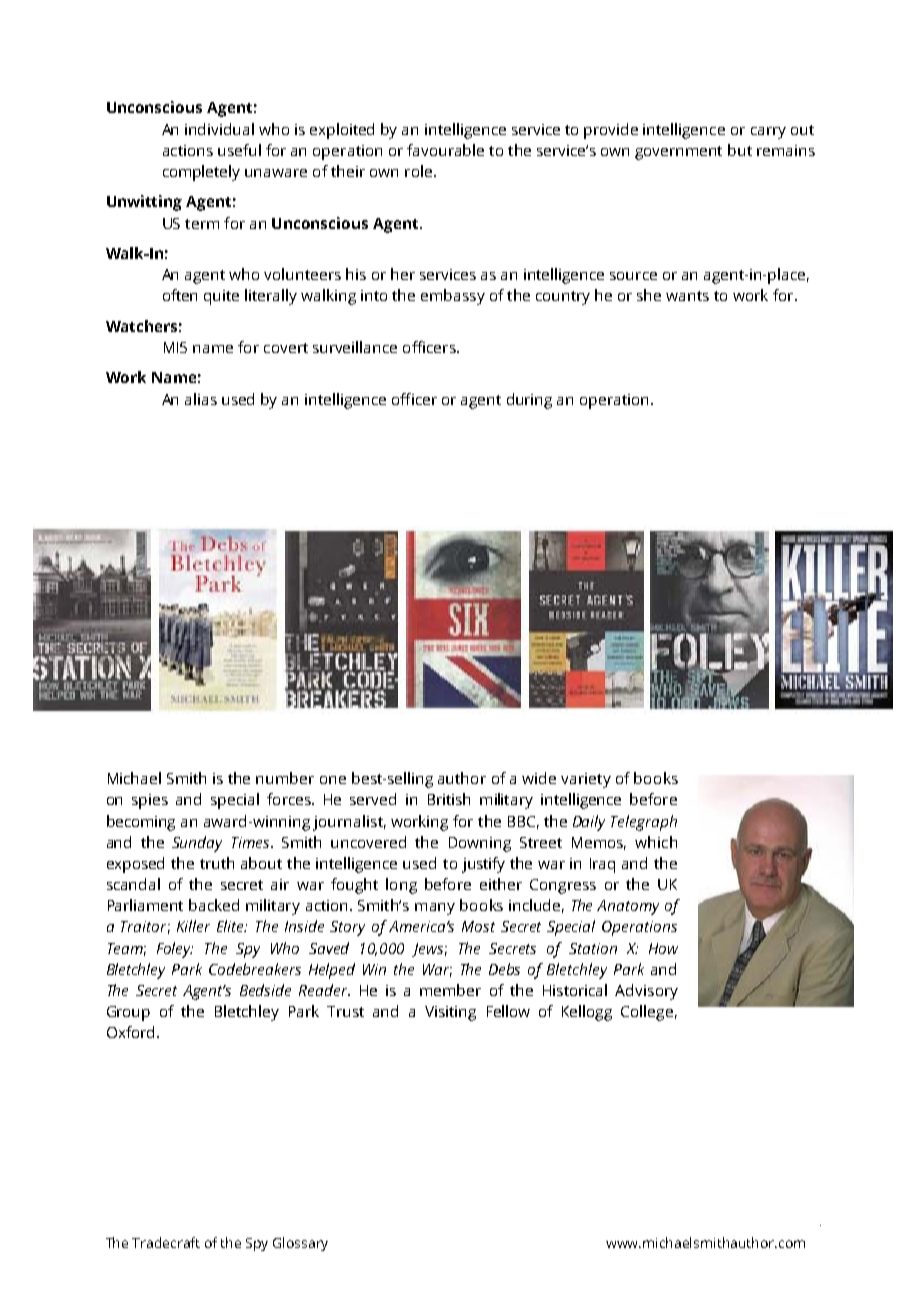  What do you see at coordinates (201, 399) in the screenshot?
I see `alias` at bounding box center [201, 399].
